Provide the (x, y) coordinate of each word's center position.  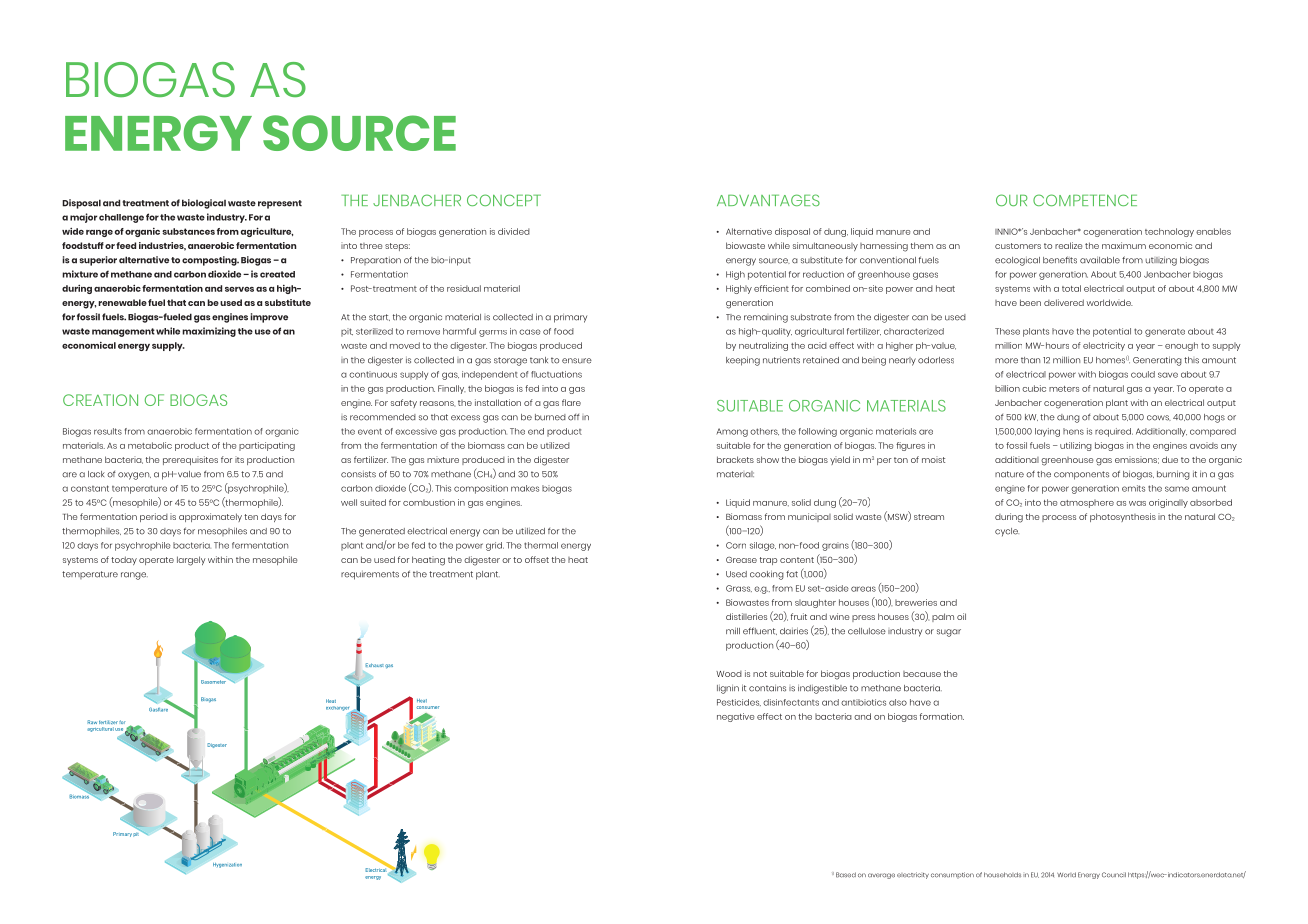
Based (846, 875)
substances (188, 231)
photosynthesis (1123, 517)
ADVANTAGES (768, 200)
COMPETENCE (1085, 200)
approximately (210, 517)
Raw (92, 722)
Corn (736, 545)
